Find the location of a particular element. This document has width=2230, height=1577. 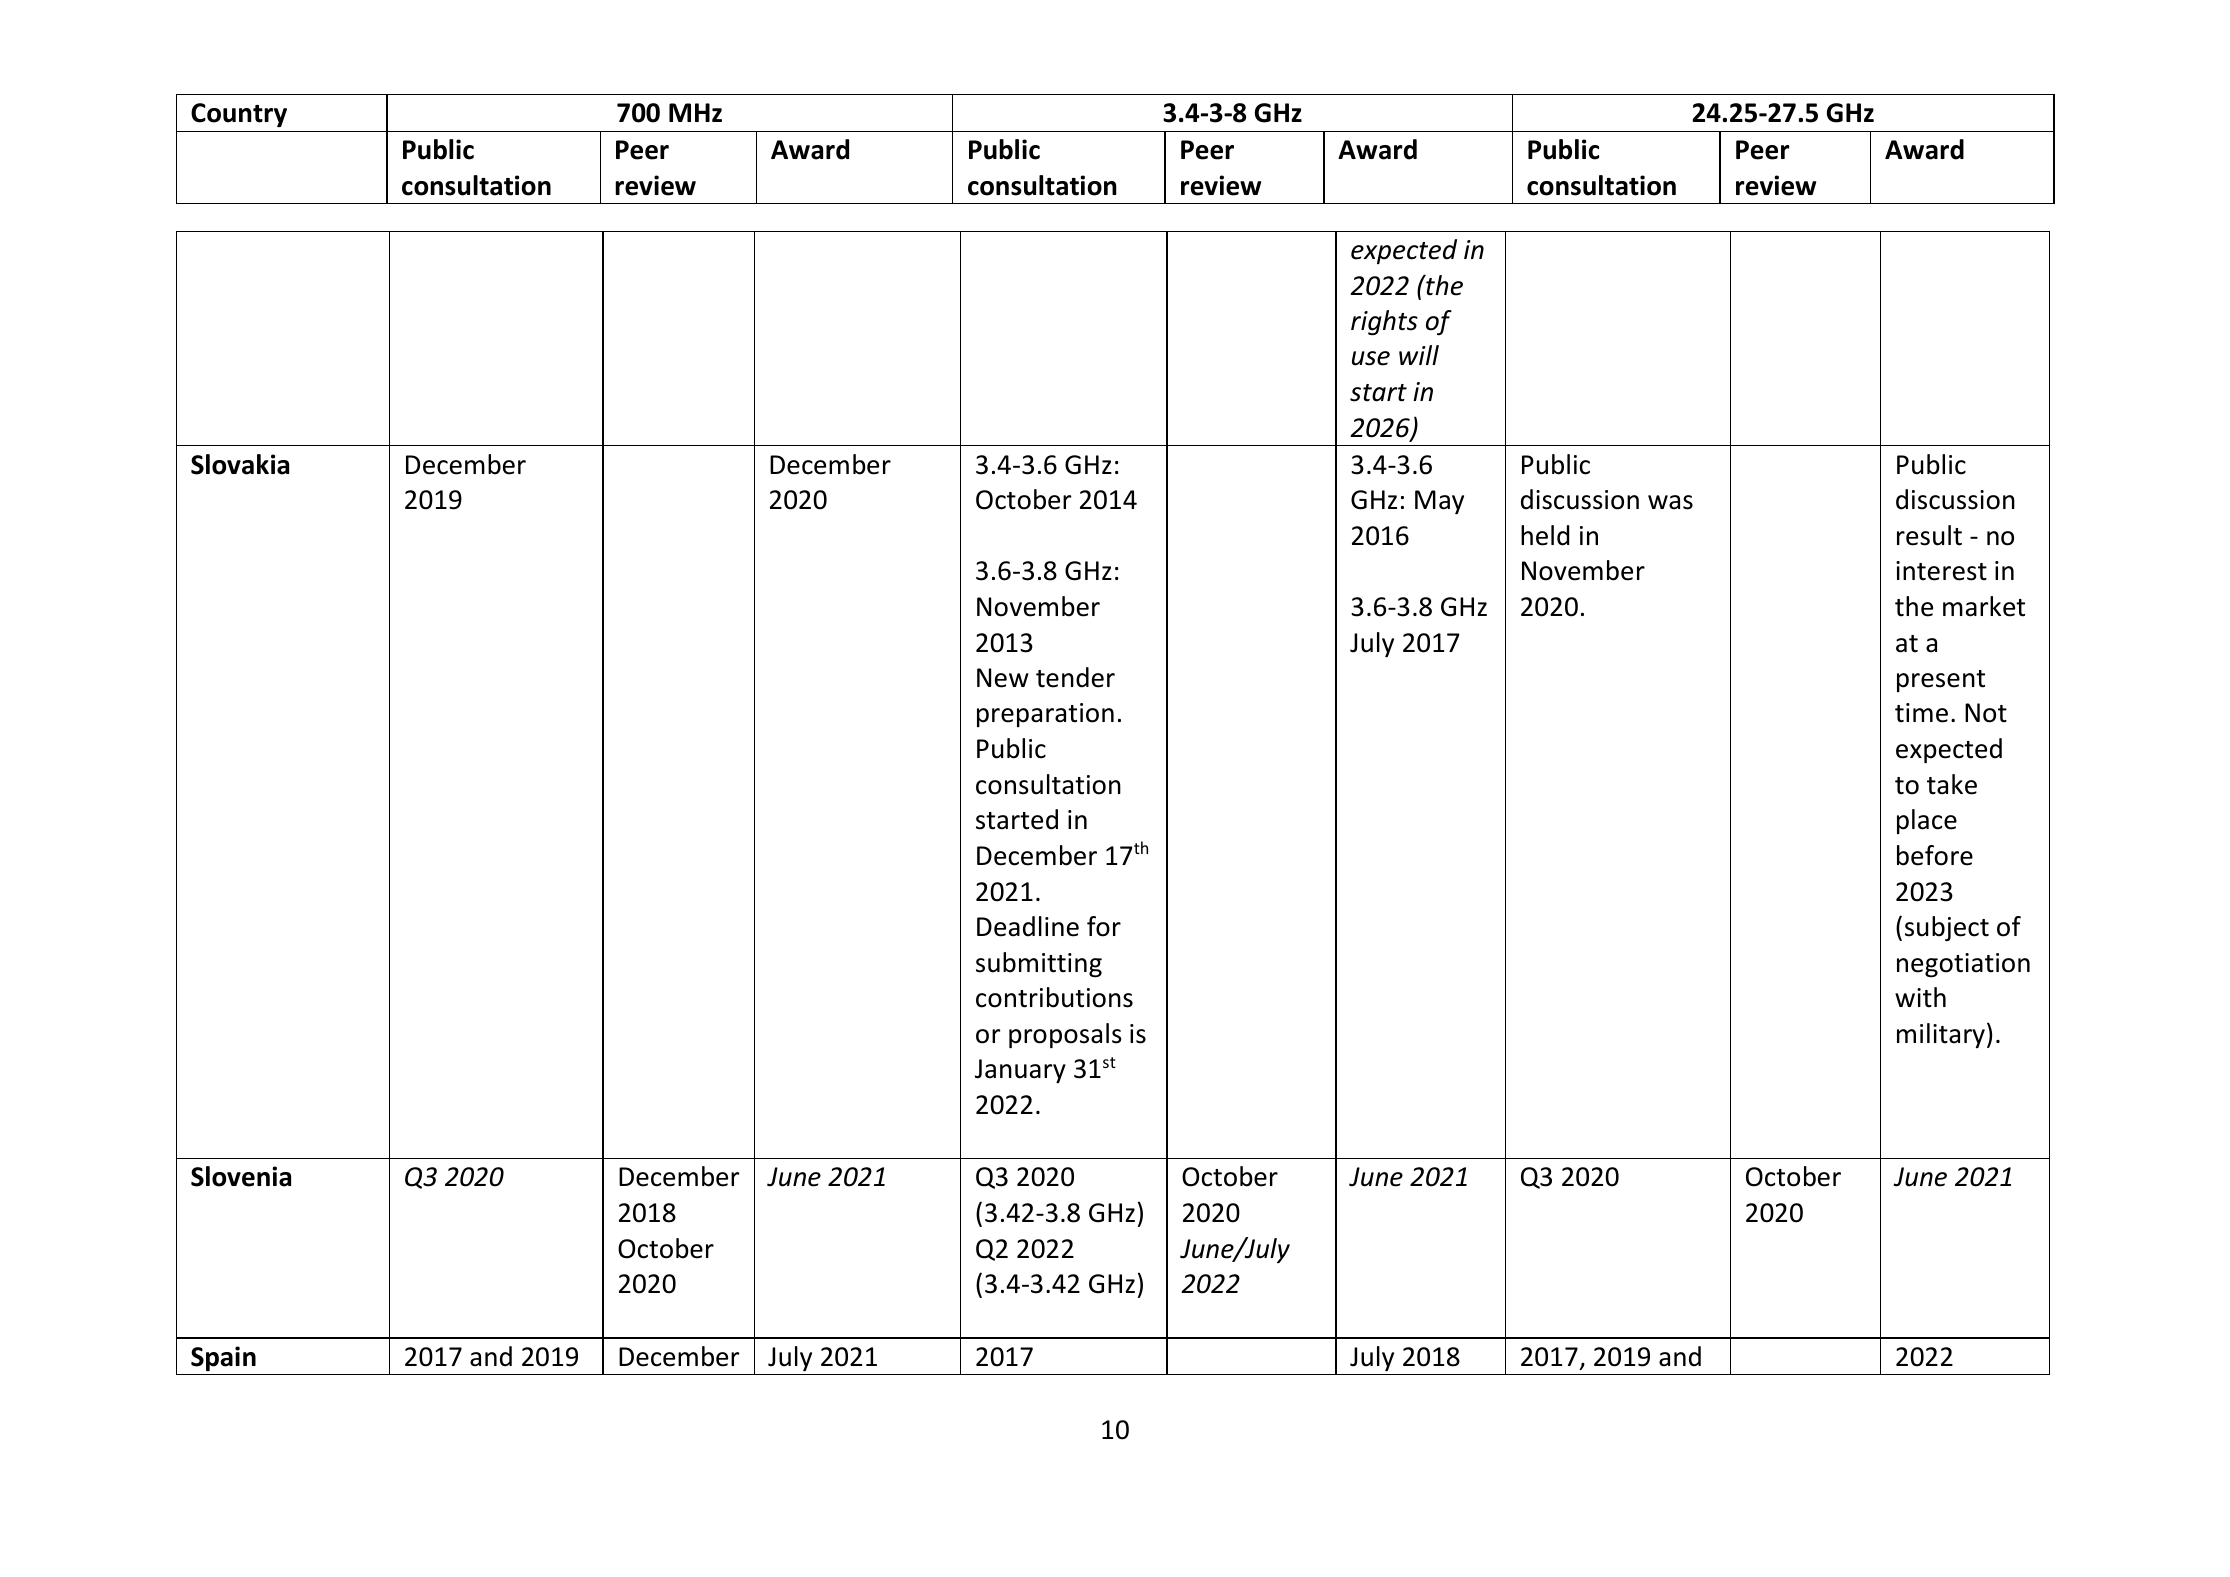

rights is located at coordinates (1384, 323).
